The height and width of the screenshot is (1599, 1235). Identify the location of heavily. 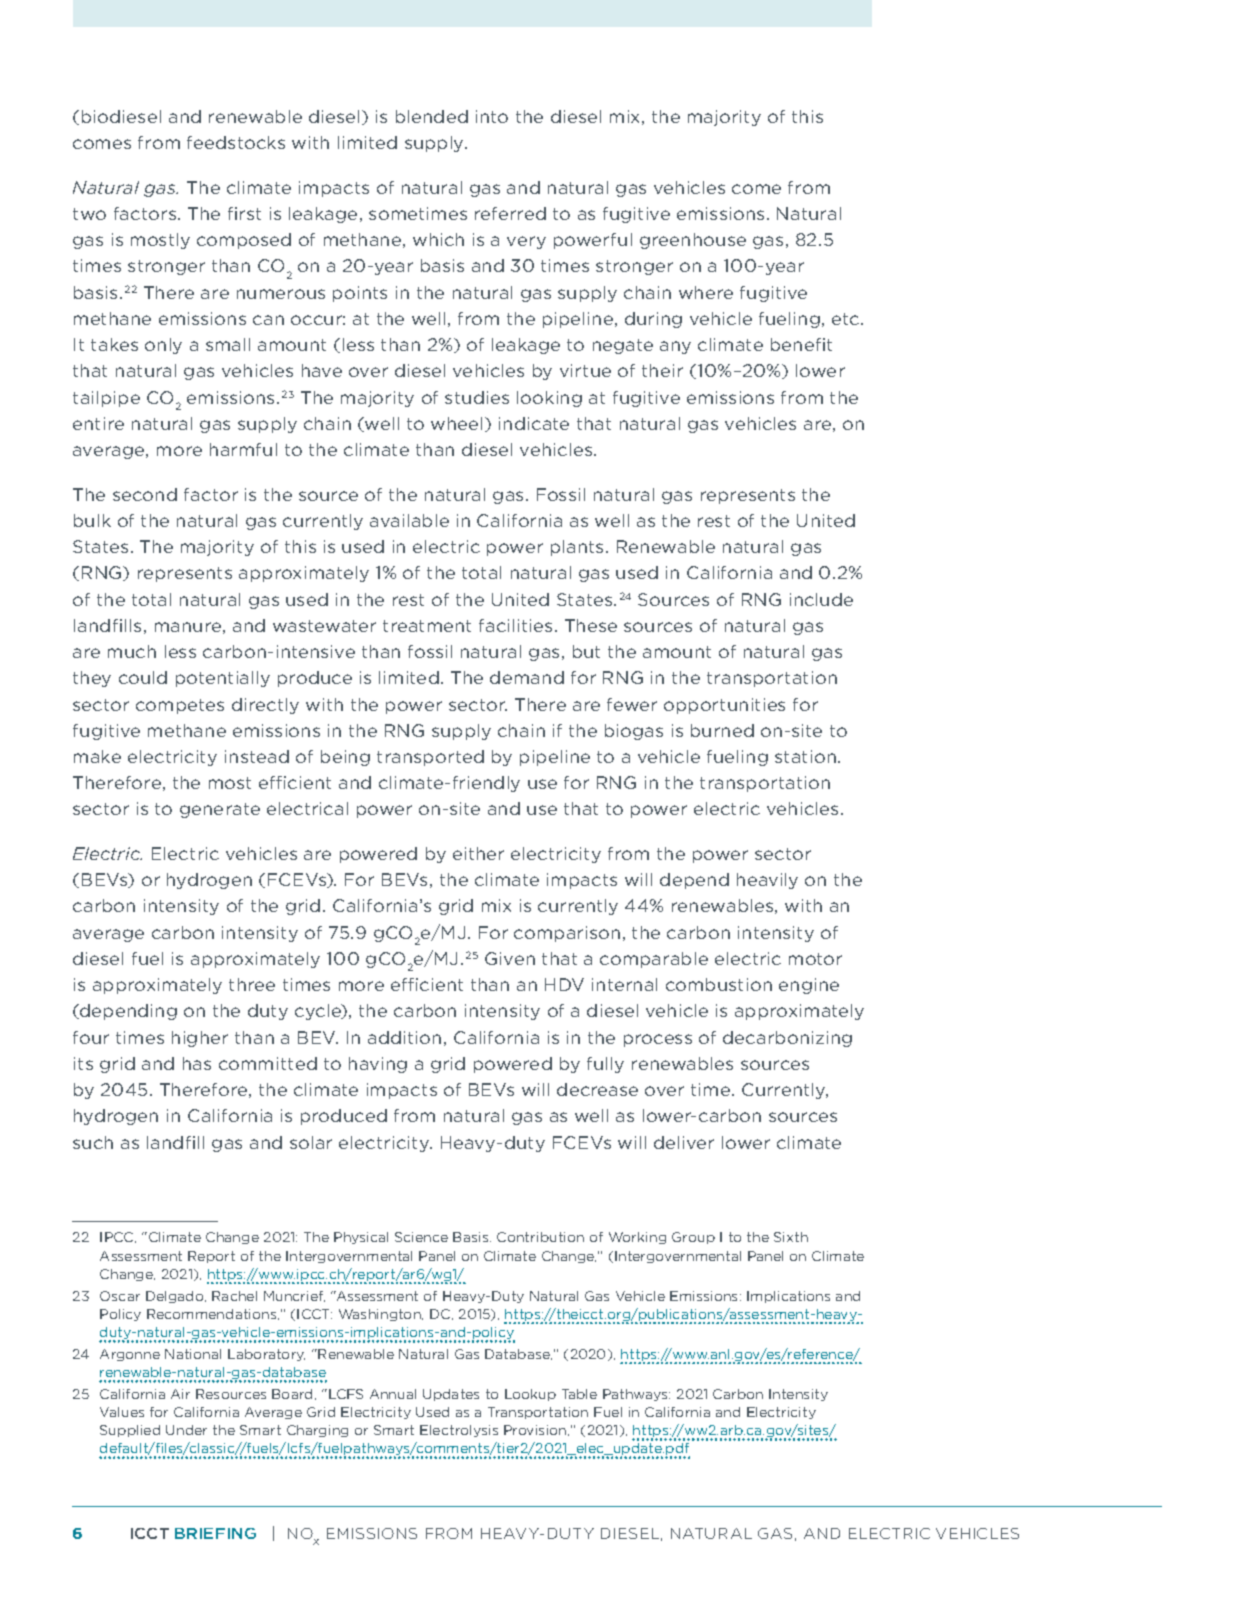
(767, 881).
